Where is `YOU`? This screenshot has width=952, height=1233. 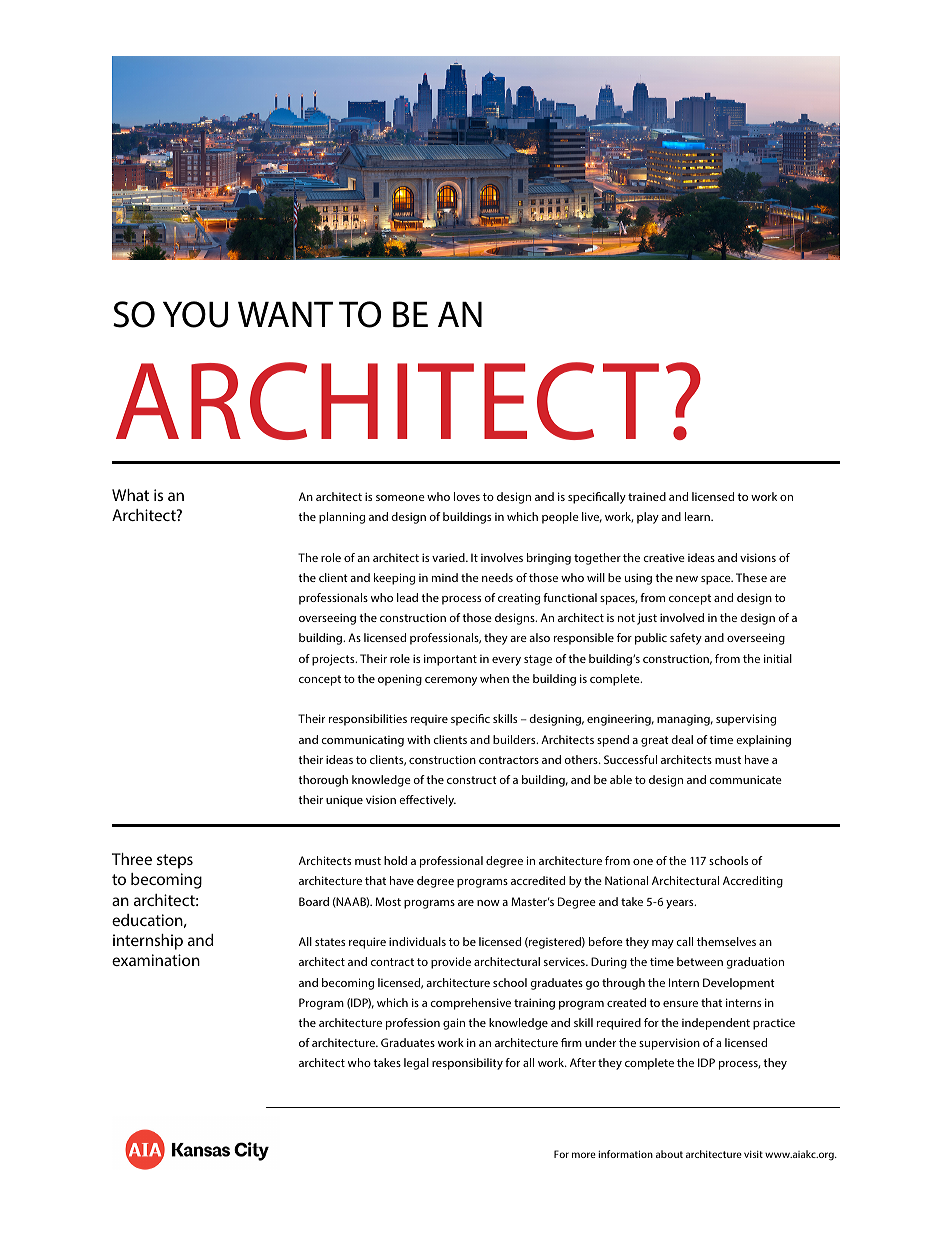 YOU is located at coordinates (195, 314).
